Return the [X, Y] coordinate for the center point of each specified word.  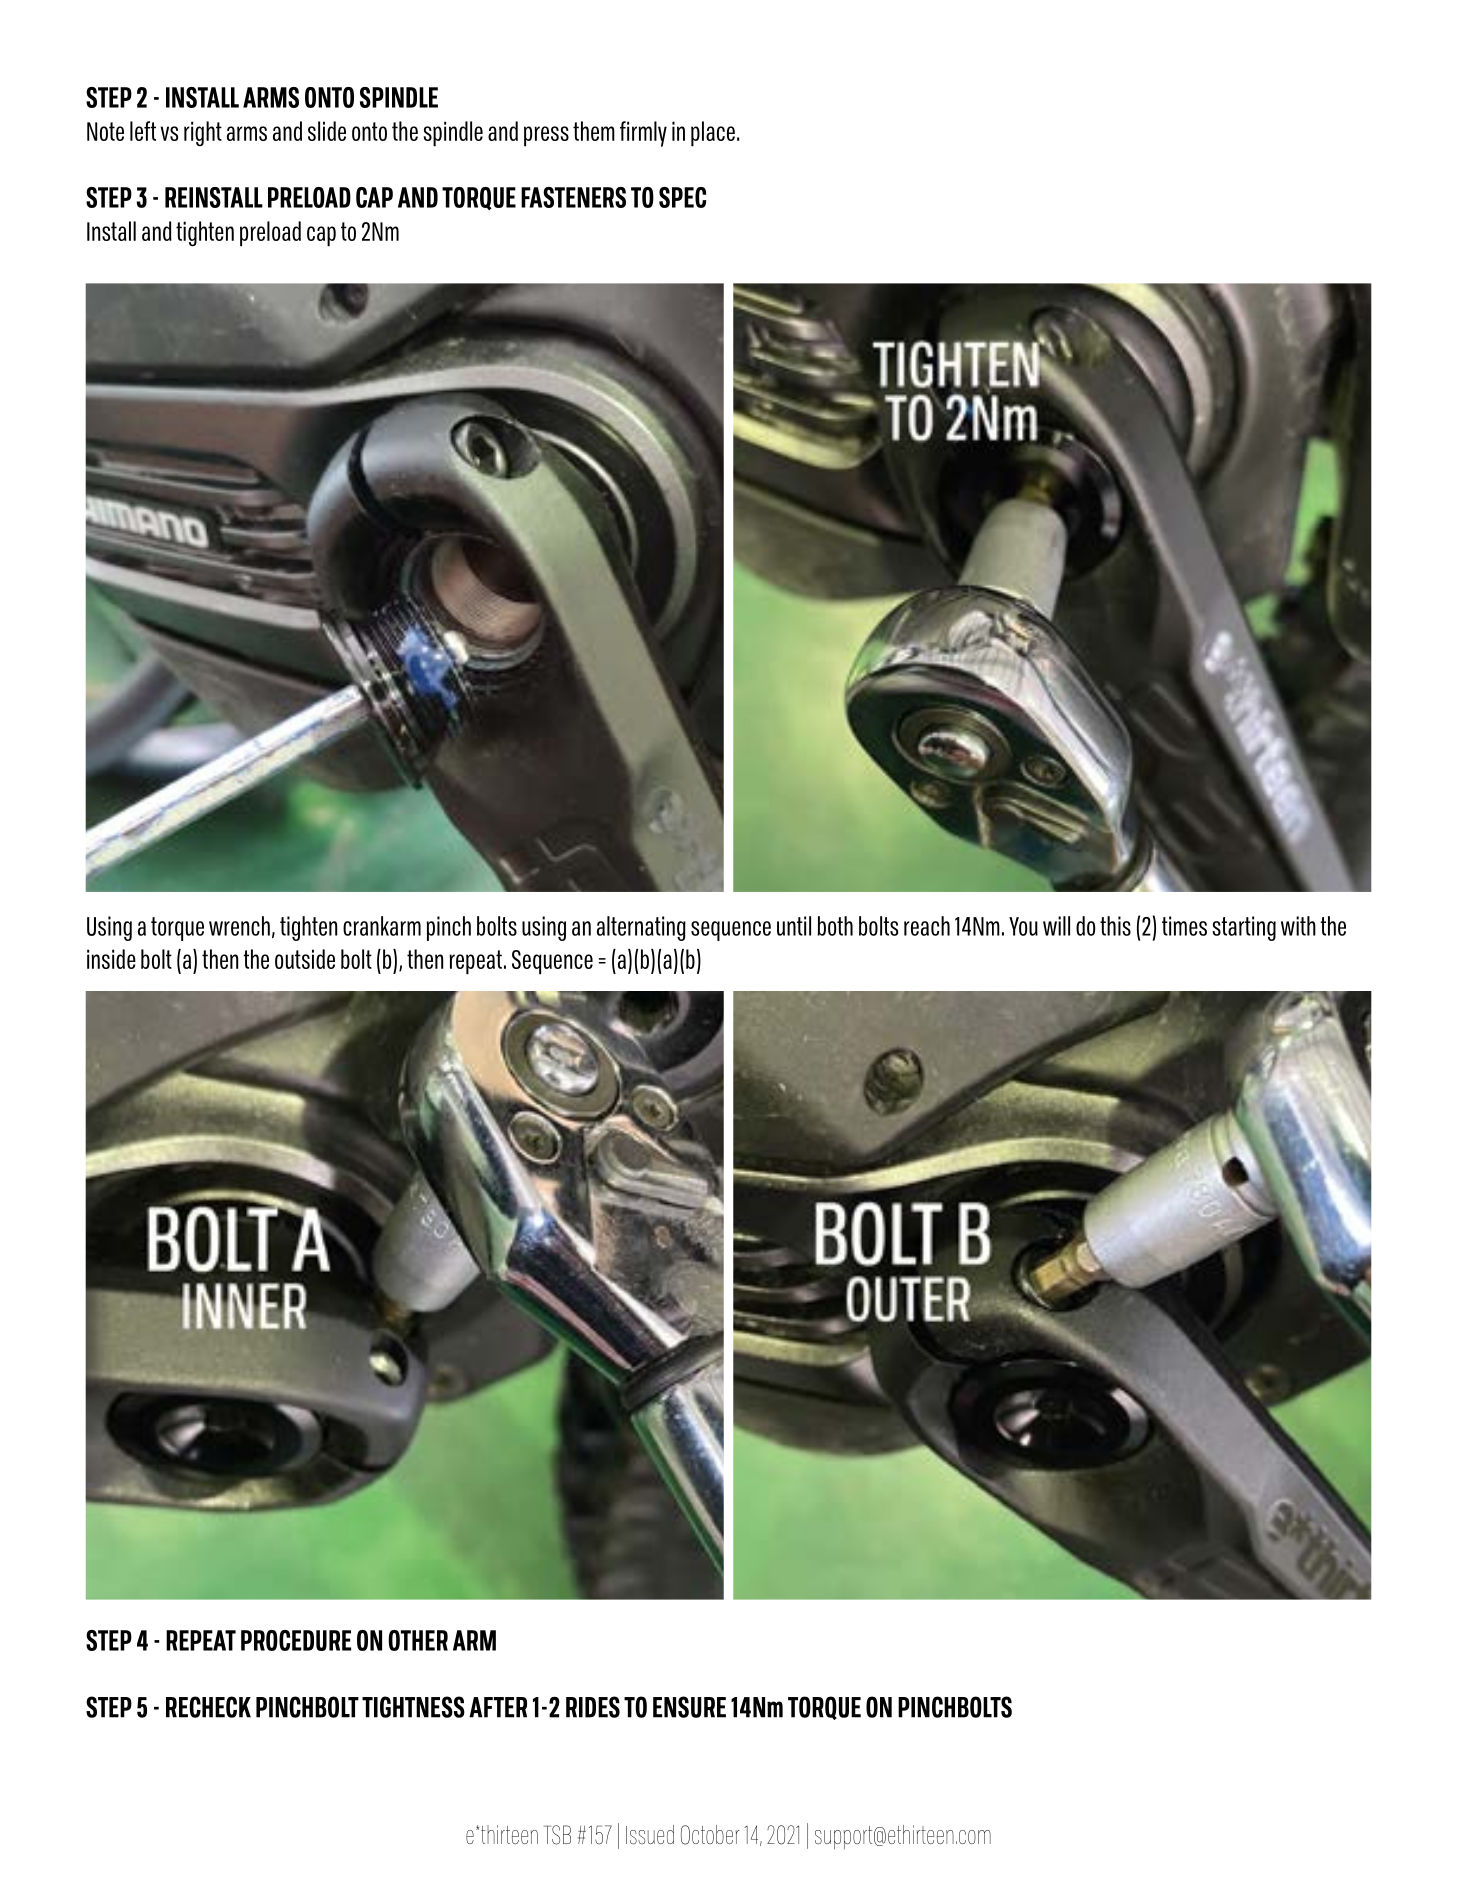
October [710, 1835]
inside [111, 959]
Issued [650, 1834]
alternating [641, 928]
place [713, 134]
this [1115, 926]
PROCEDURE [296, 1640]
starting [1244, 928]
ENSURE [689, 1707]
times [1184, 926]
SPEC [682, 197]
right [203, 133]
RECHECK [208, 1707]
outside [305, 959]
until [794, 926]
